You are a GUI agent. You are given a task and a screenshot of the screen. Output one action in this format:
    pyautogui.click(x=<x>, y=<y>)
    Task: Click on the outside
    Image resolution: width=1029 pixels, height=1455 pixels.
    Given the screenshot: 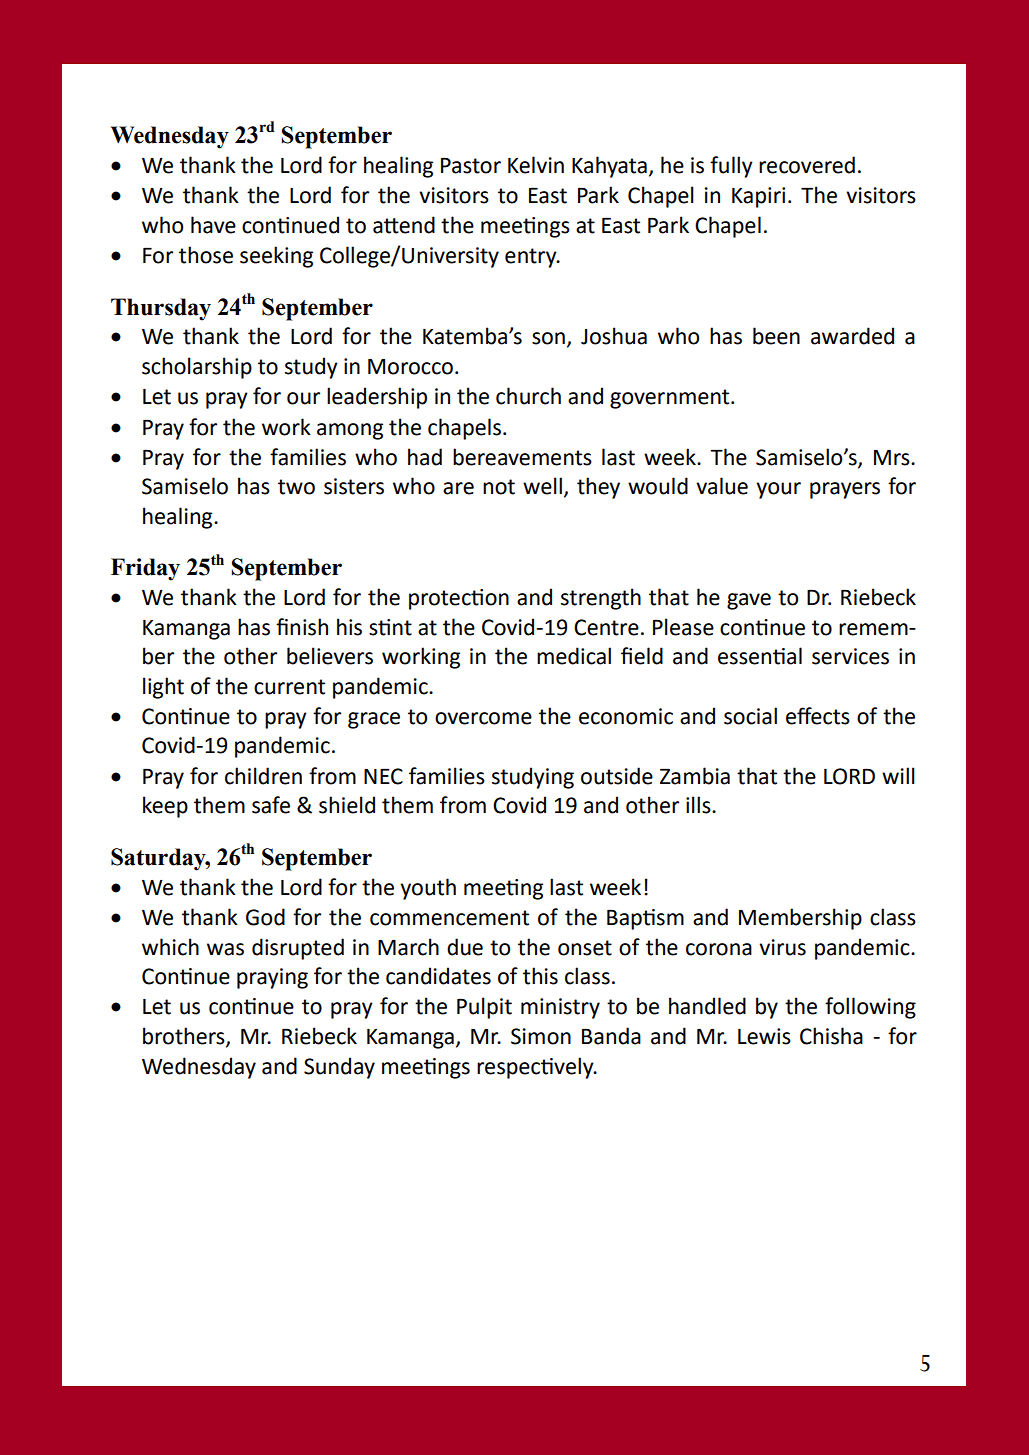 What is the action you would take?
    pyautogui.click(x=617, y=776)
